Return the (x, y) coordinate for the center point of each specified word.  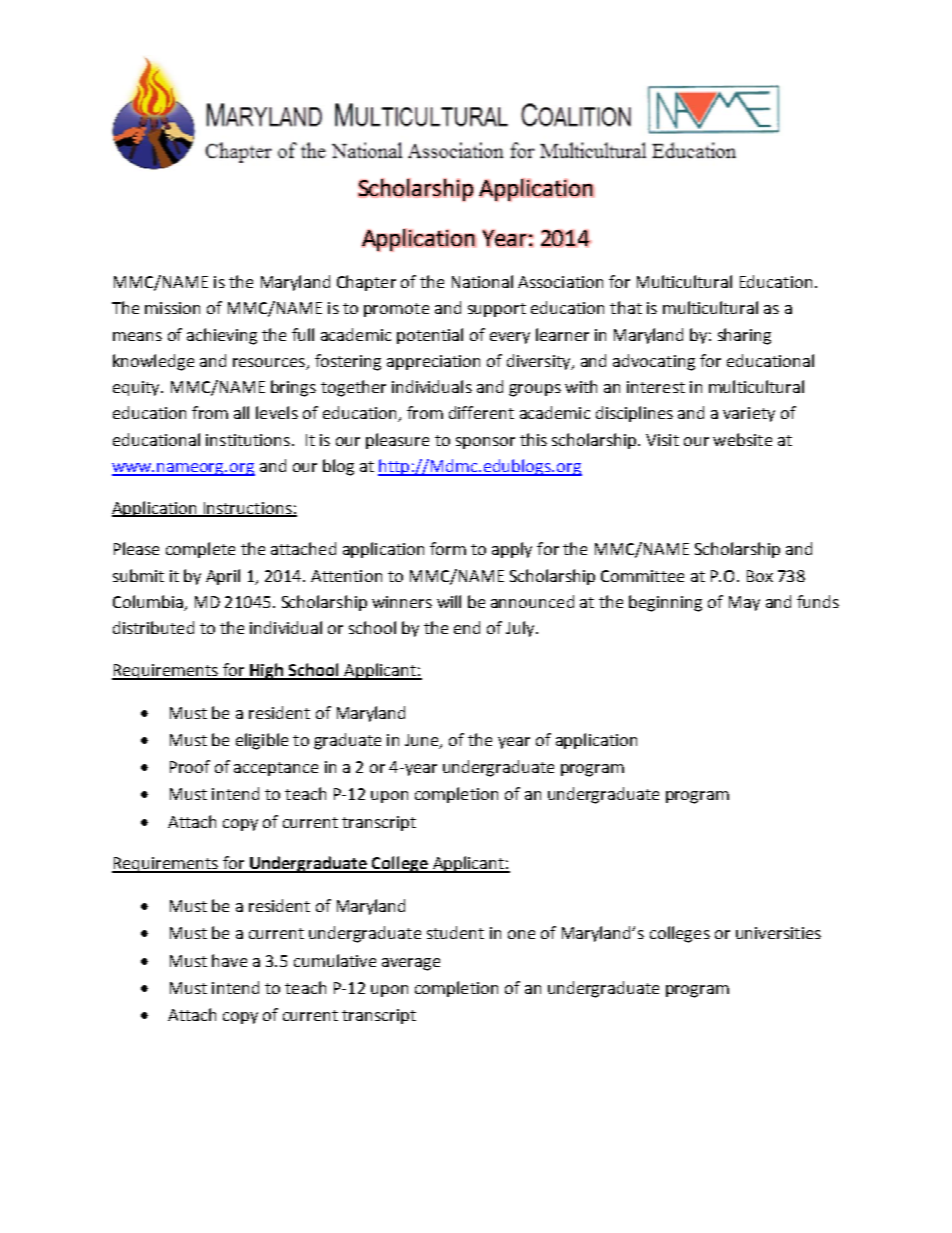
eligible (262, 741)
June (423, 741)
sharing (744, 336)
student (455, 932)
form (448, 548)
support (497, 310)
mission (172, 308)
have (229, 960)
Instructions (247, 509)
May (744, 603)
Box (760, 576)
